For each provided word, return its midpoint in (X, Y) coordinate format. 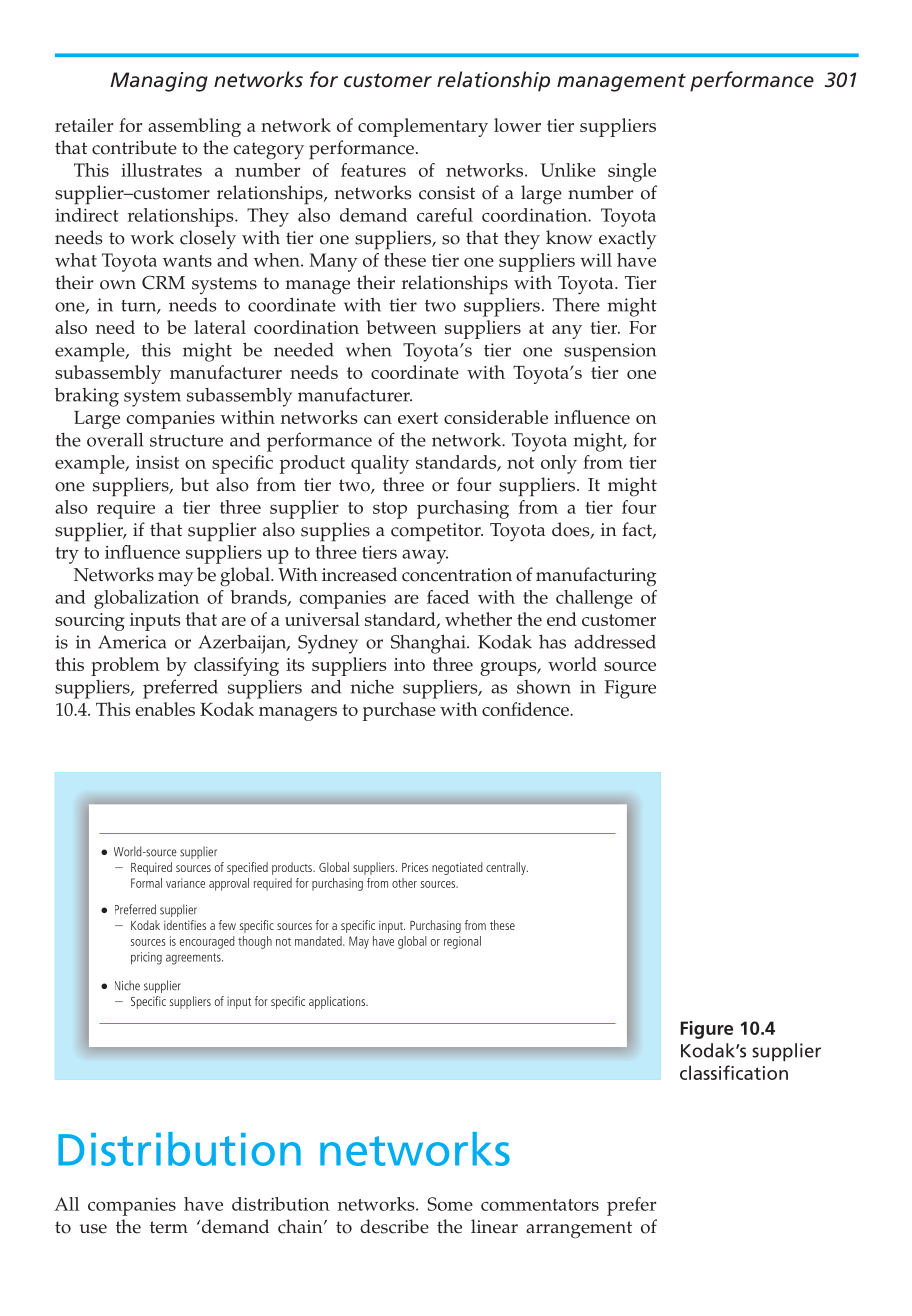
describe (394, 1226)
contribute (134, 147)
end (562, 619)
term (169, 1227)
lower (517, 125)
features (373, 170)
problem (125, 666)
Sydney (328, 644)
